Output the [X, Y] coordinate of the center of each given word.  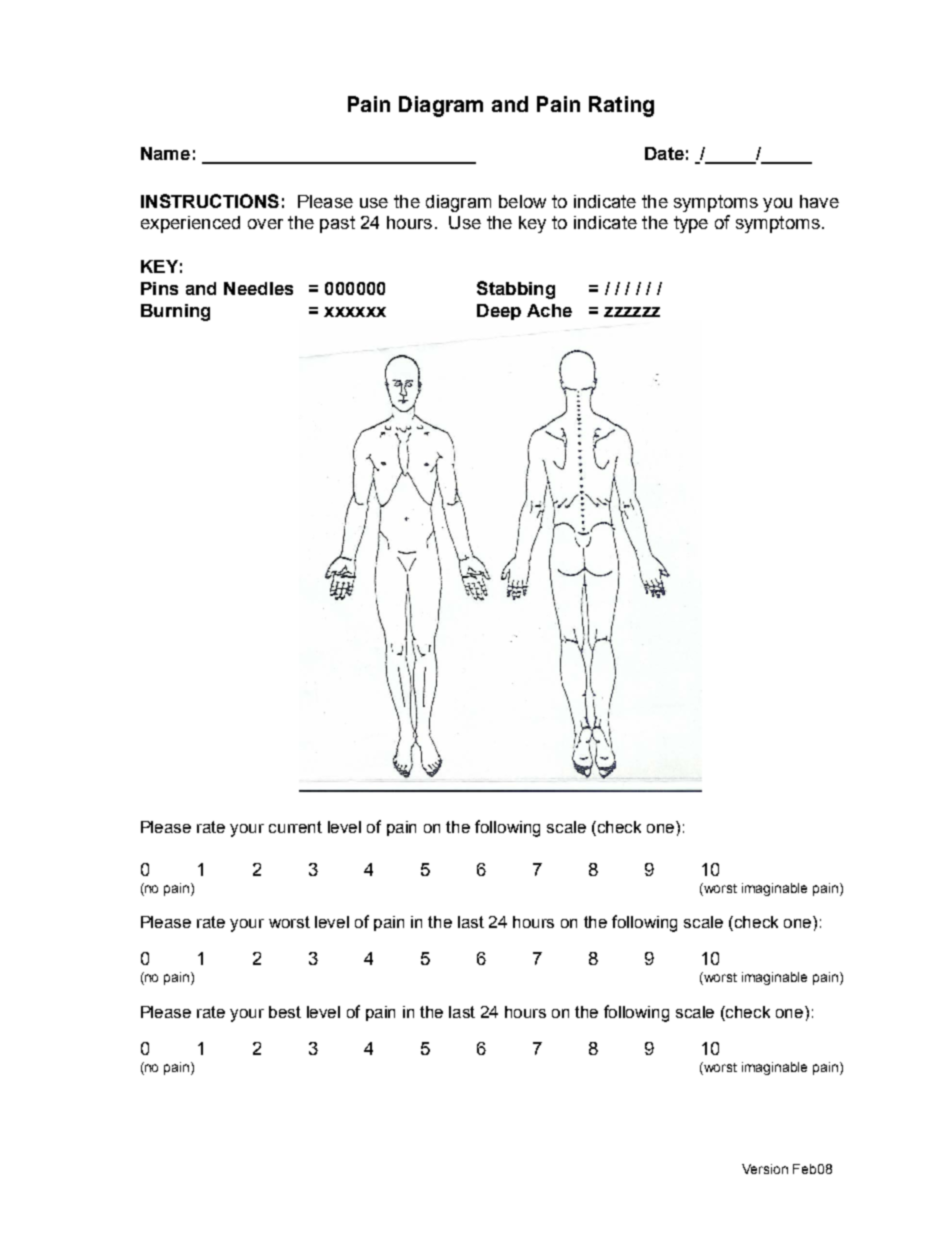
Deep [499, 312]
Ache [549, 310]
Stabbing [516, 290]
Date [664, 153]
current [295, 827]
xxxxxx [355, 312]
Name [165, 153]
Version [765, 1169]
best [285, 1012]
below [522, 201]
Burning [175, 312]
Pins [159, 288]
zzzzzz [632, 312]
